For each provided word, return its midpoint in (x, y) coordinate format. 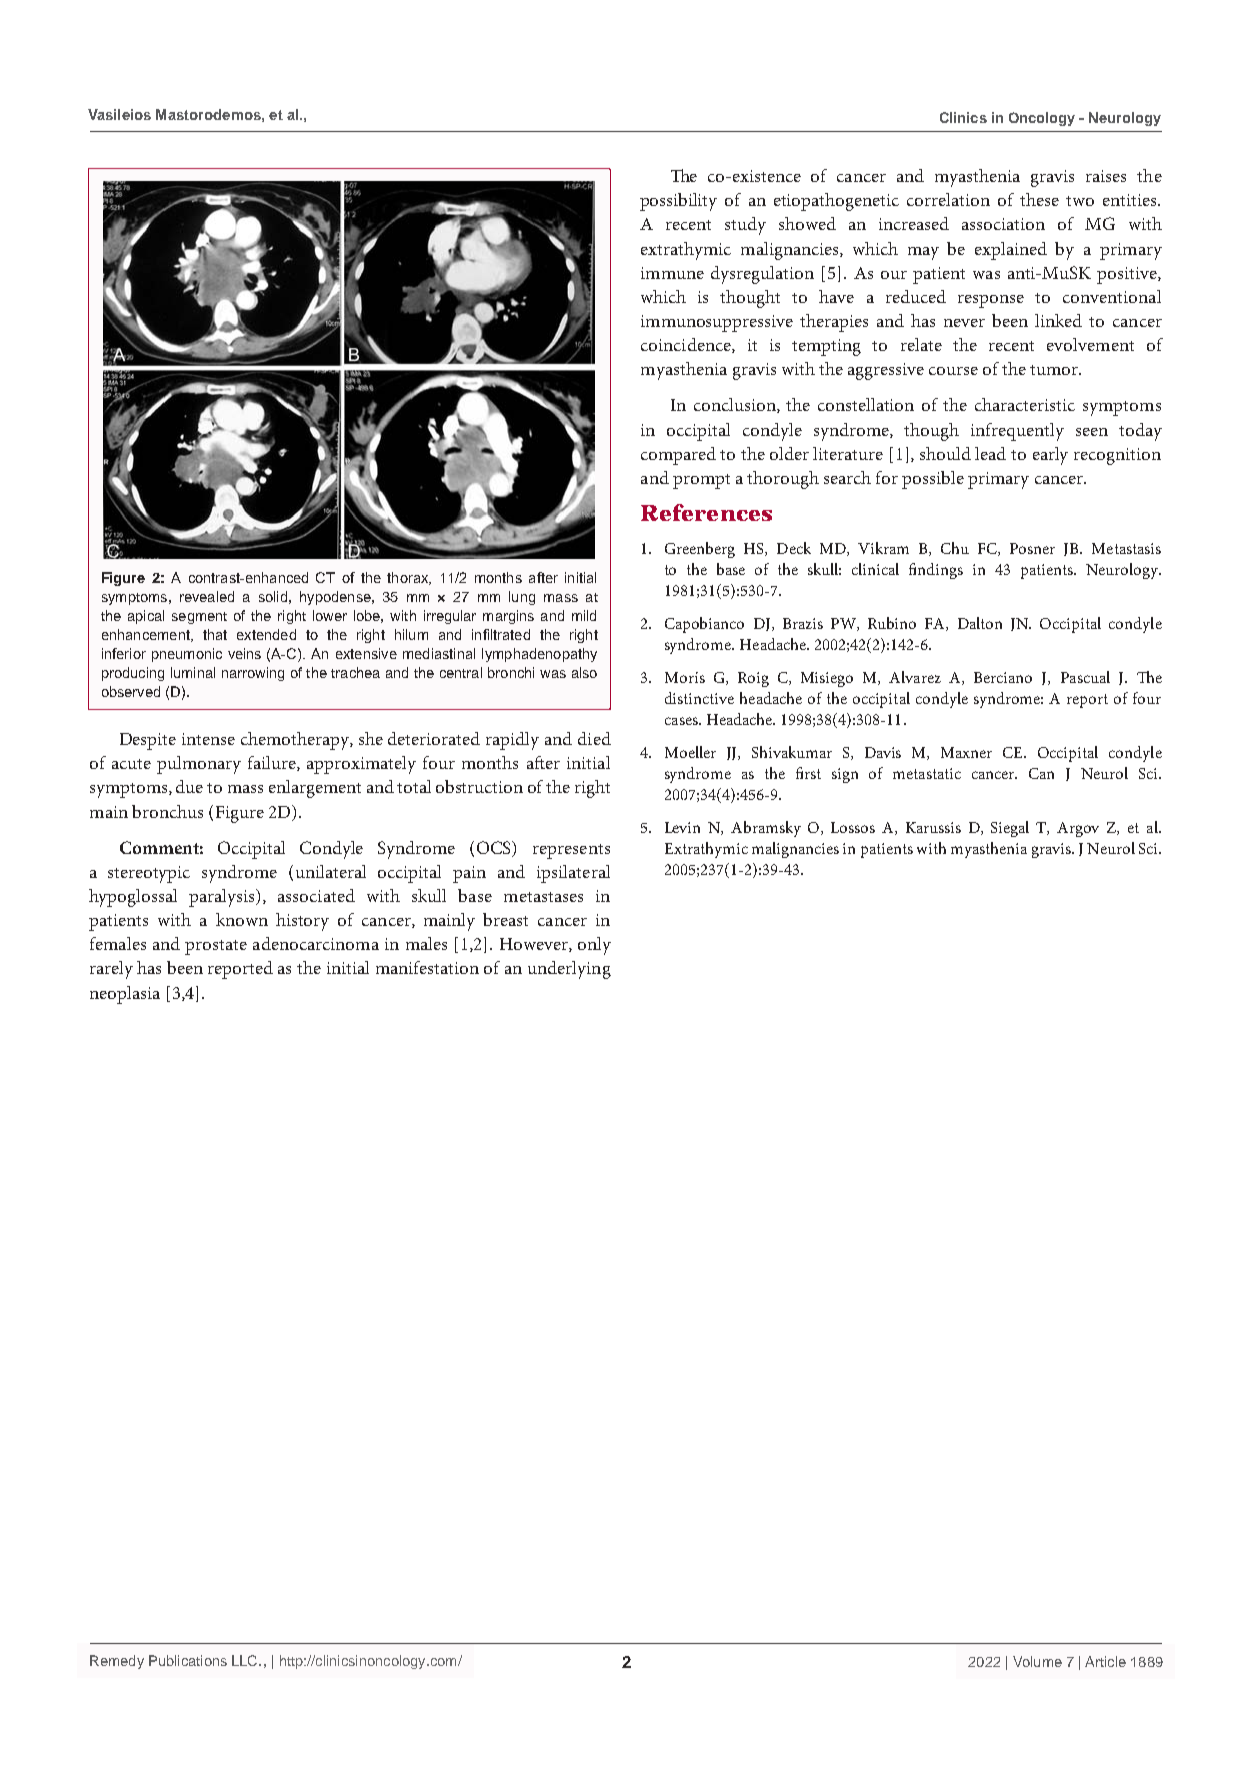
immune (672, 273)
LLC (246, 1660)
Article (1105, 1661)
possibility (678, 202)
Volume (1037, 1661)
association (1003, 224)
